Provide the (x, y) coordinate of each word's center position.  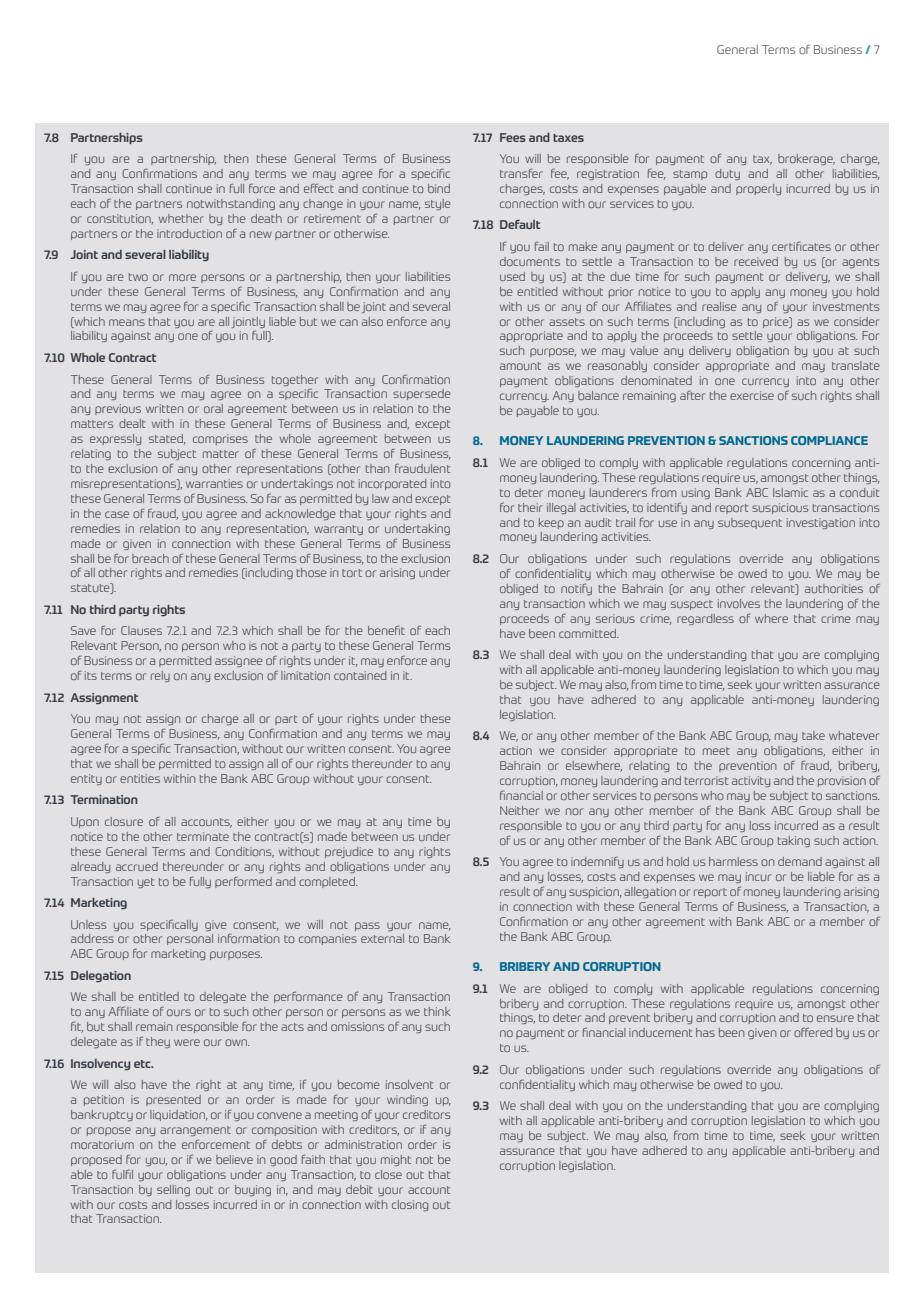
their (530, 507)
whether (181, 218)
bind (439, 188)
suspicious (780, 508)
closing (410, 1205)
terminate (203, 836)
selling (173, 1190)
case (117, 514)
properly (758, 189)
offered (813, 1032)
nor (574, 811)
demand (800, 861)
